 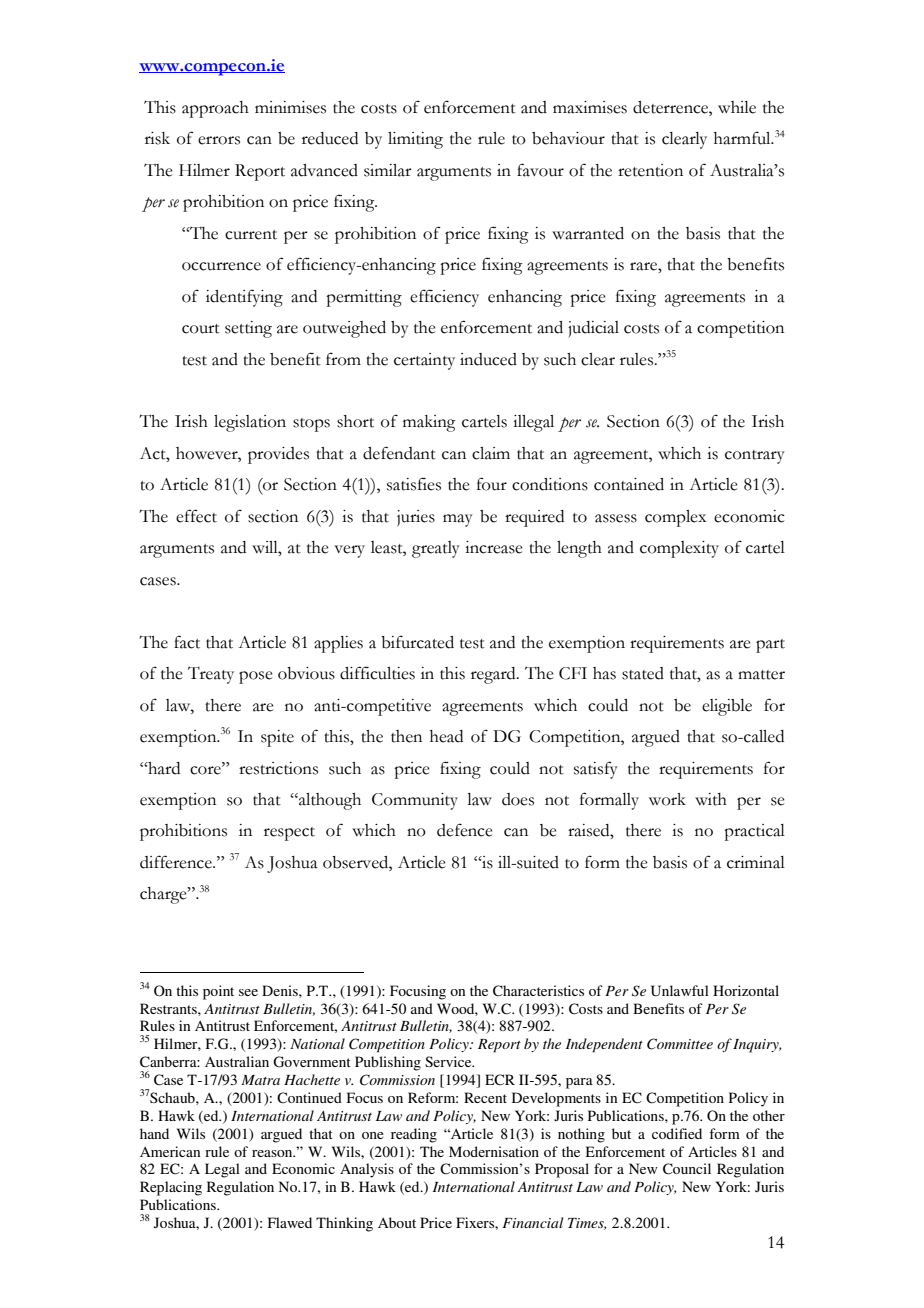 I want to click on contrary, so click(x=755, y=457).
